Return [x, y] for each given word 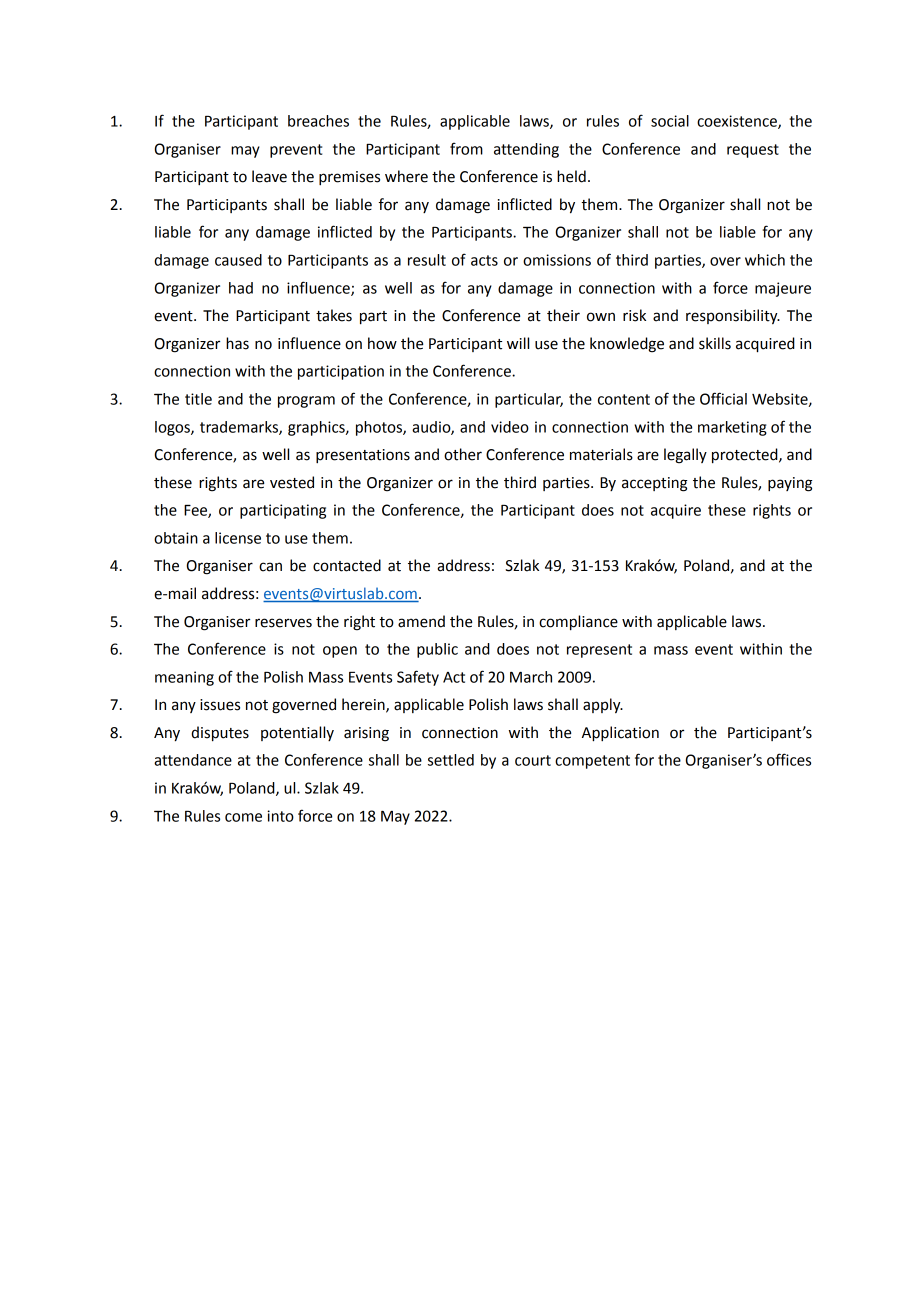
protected [746, 456]
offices [789, 759]
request [753, 151]
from [466, 148]
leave [269, 176]
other [463, 454]
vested [292, 482]
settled [451, 760]
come [243, 817]
